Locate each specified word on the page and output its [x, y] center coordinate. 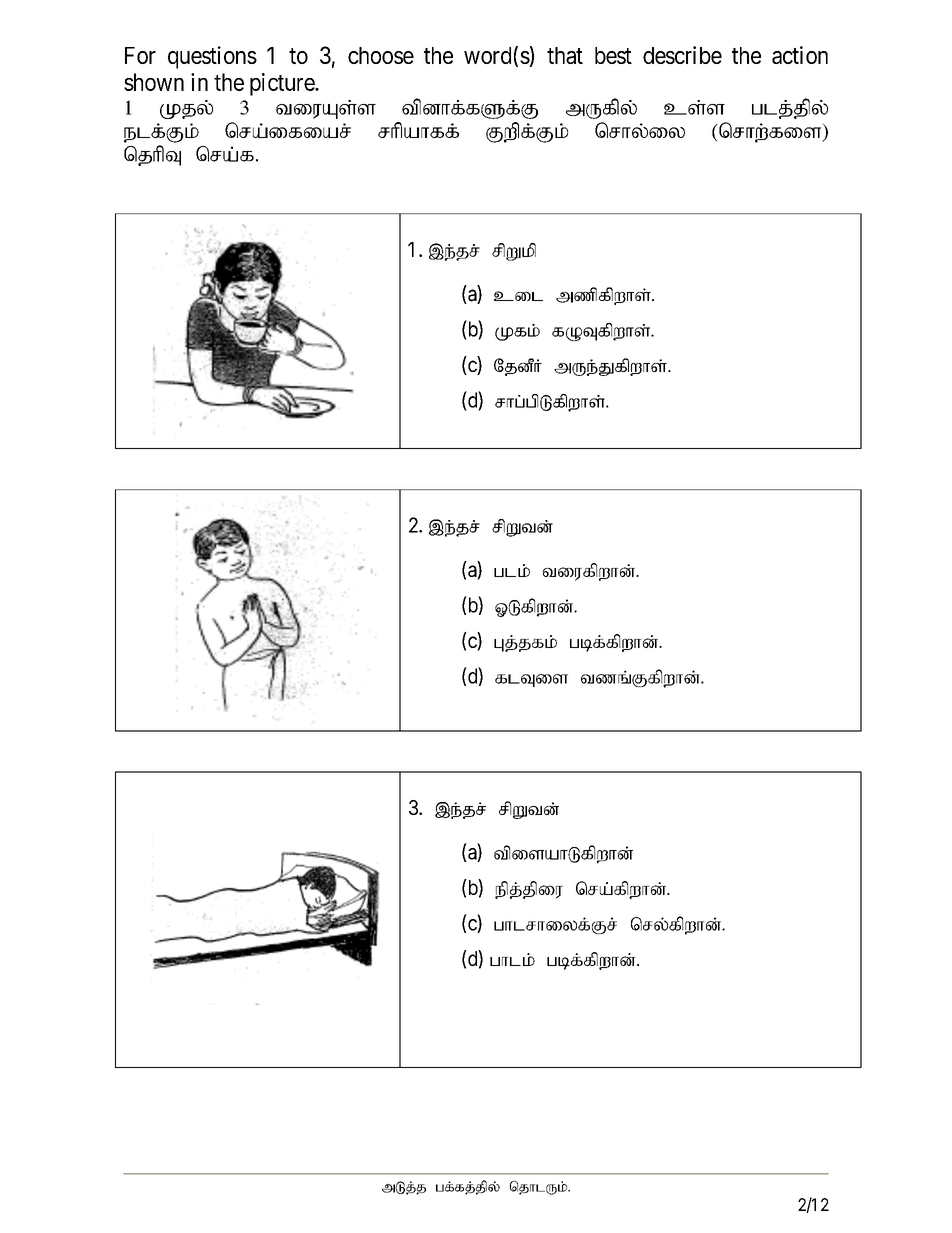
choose [381, 55]
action [800, 55]
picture [283, 84]
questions [212, 57]
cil [518, 296]
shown [154, 82]
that [565, 55]
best [613, 55]
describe [682, 55]
